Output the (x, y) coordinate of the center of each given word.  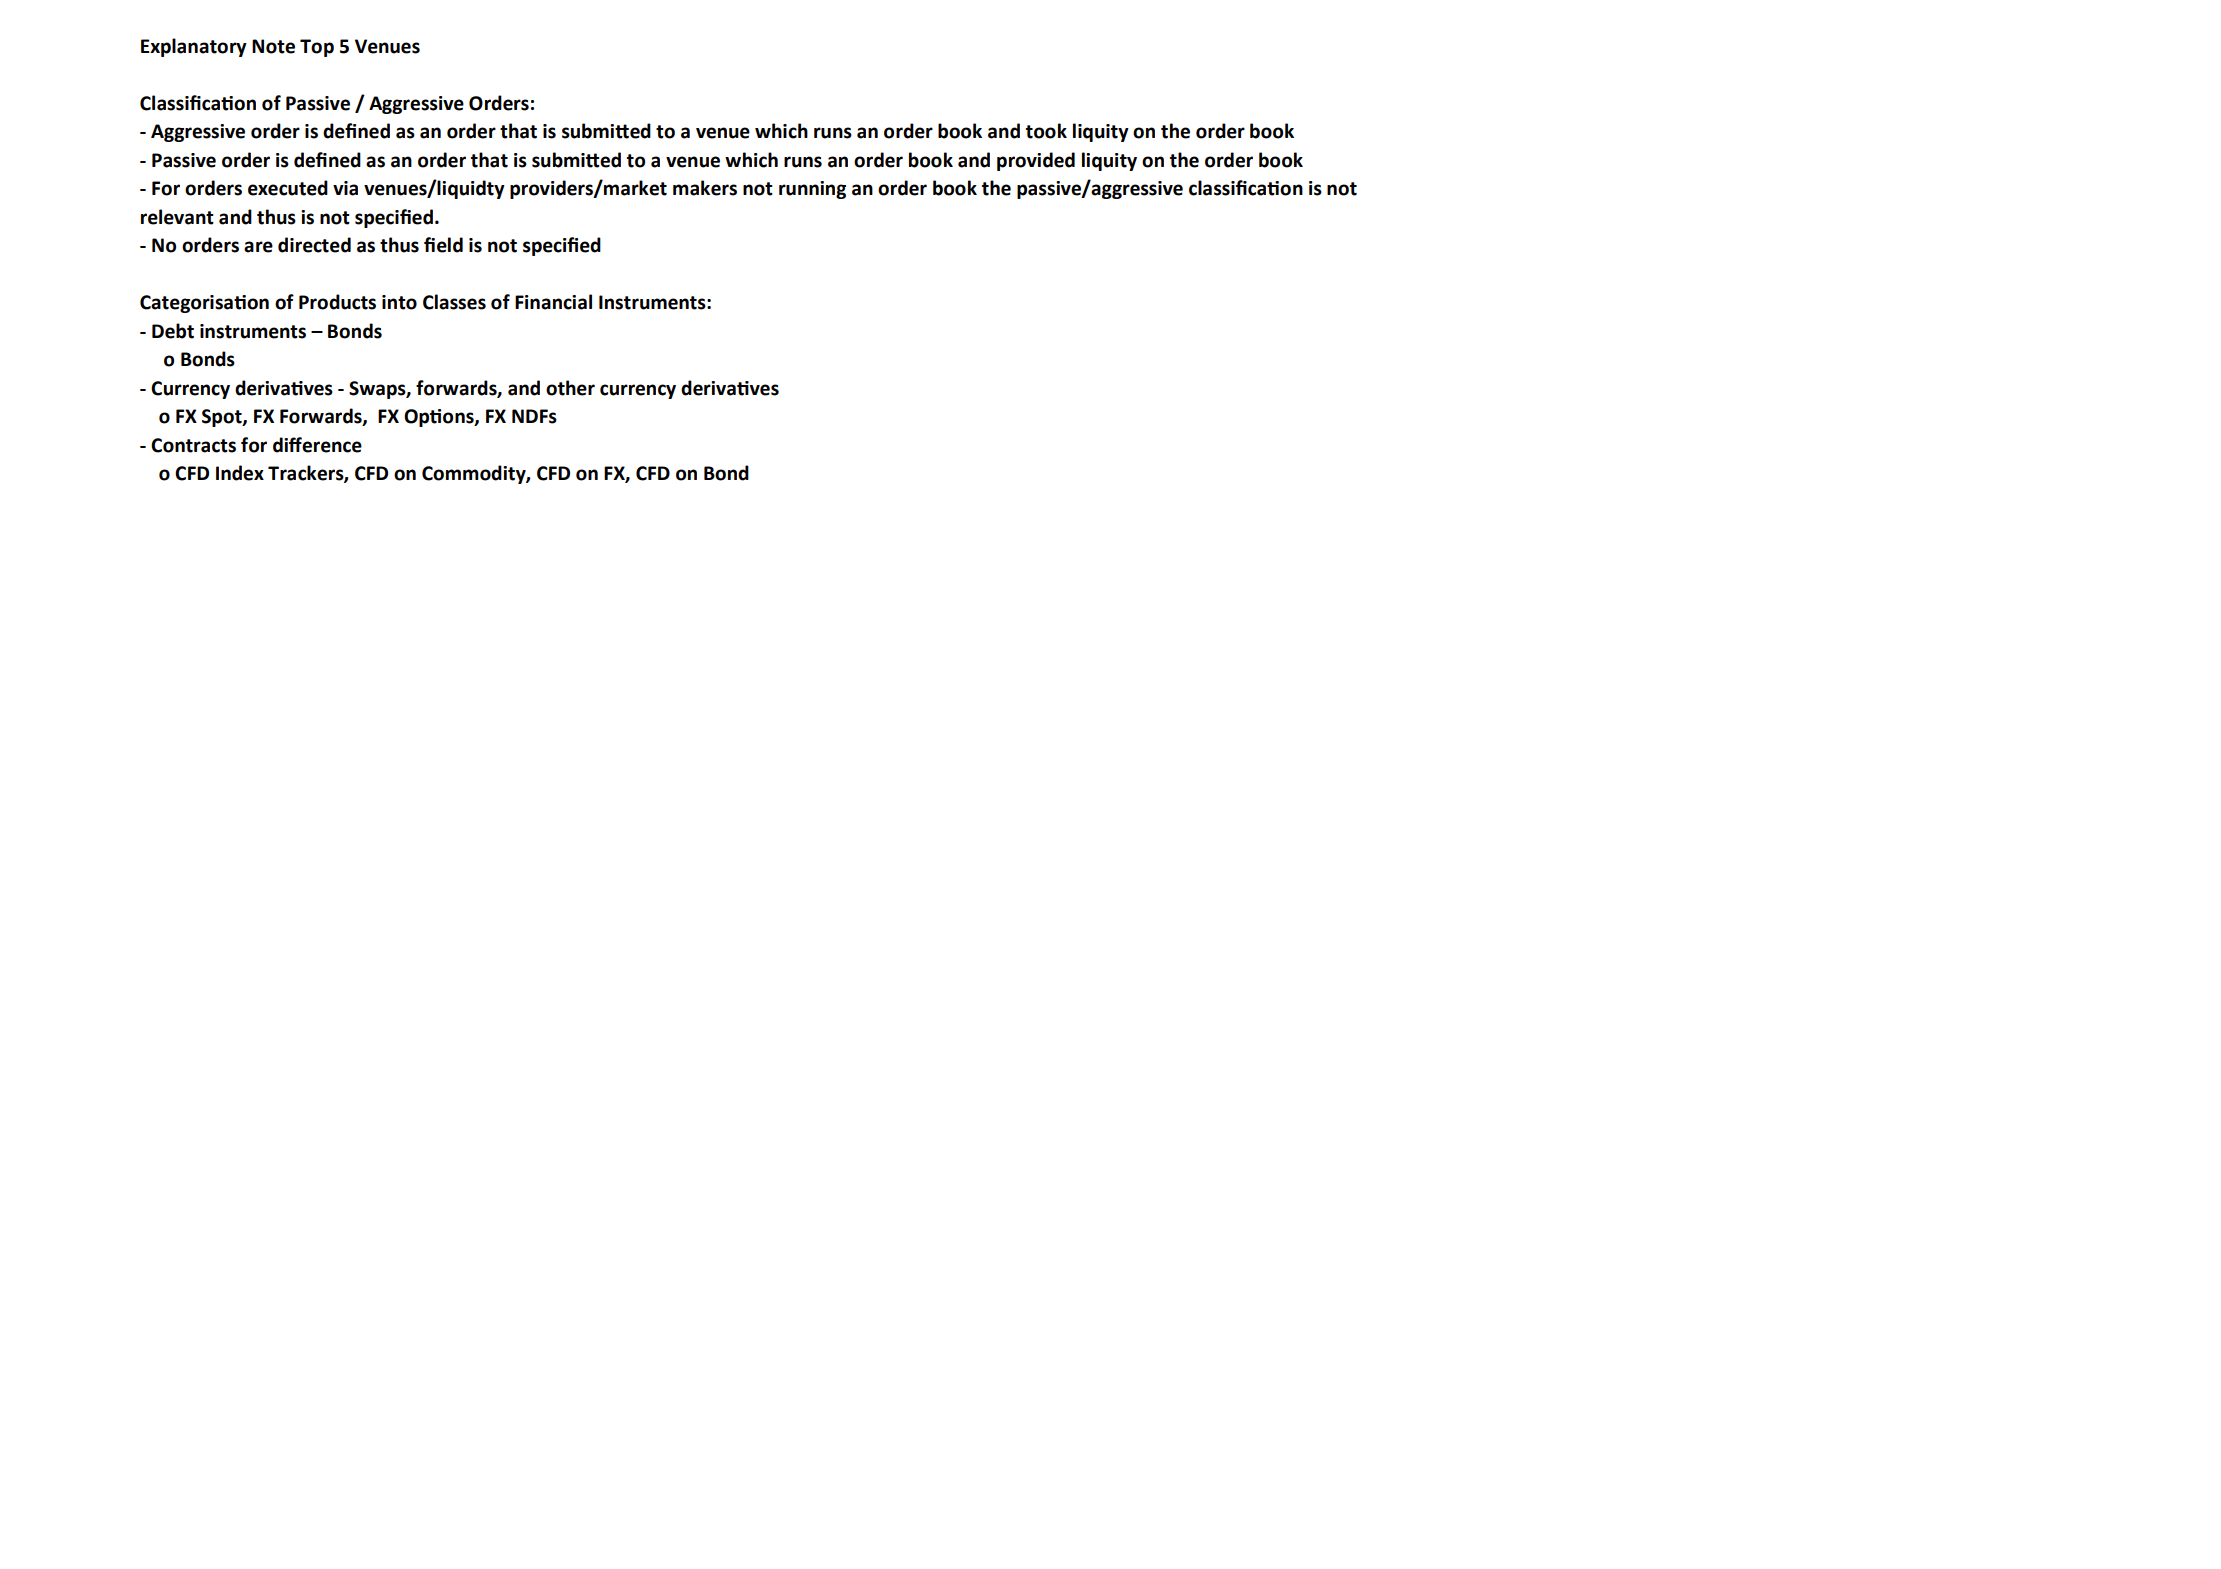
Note (273, 46)
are (258, 247)
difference (317, 445)
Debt (173, 331)
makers (705, 188)
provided (1036, 161)
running (812, 190)
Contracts (193, 445)
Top (317, 48)
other (570, 388)
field (443, 245)
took (1046, 131)
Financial (553, 302)
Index (240, 473)
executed (288, 188)
